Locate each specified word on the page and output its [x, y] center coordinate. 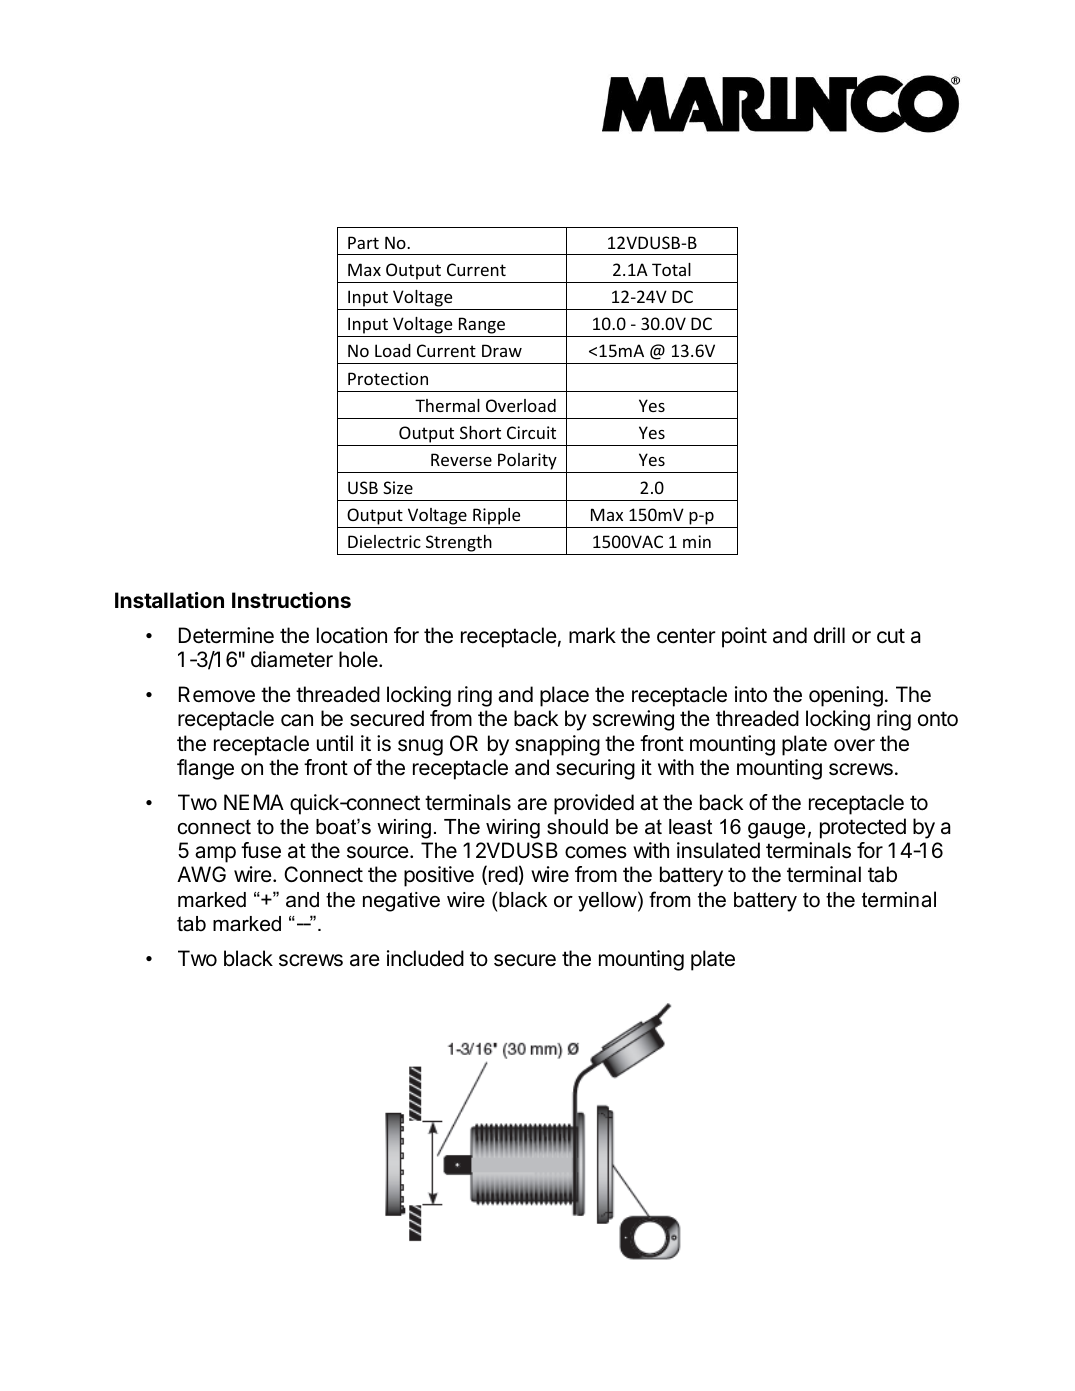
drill [829, 635]
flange [205, 769]
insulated [718, 850]
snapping [557, 745]
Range [482, 327]
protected [863, 828]
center [686, 636]
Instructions [291, 600]
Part [363, 242]
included [425, 958]
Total [671, 269]
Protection [388, 378]
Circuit [531, 432]
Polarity [527, 463]
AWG [201, 874]
